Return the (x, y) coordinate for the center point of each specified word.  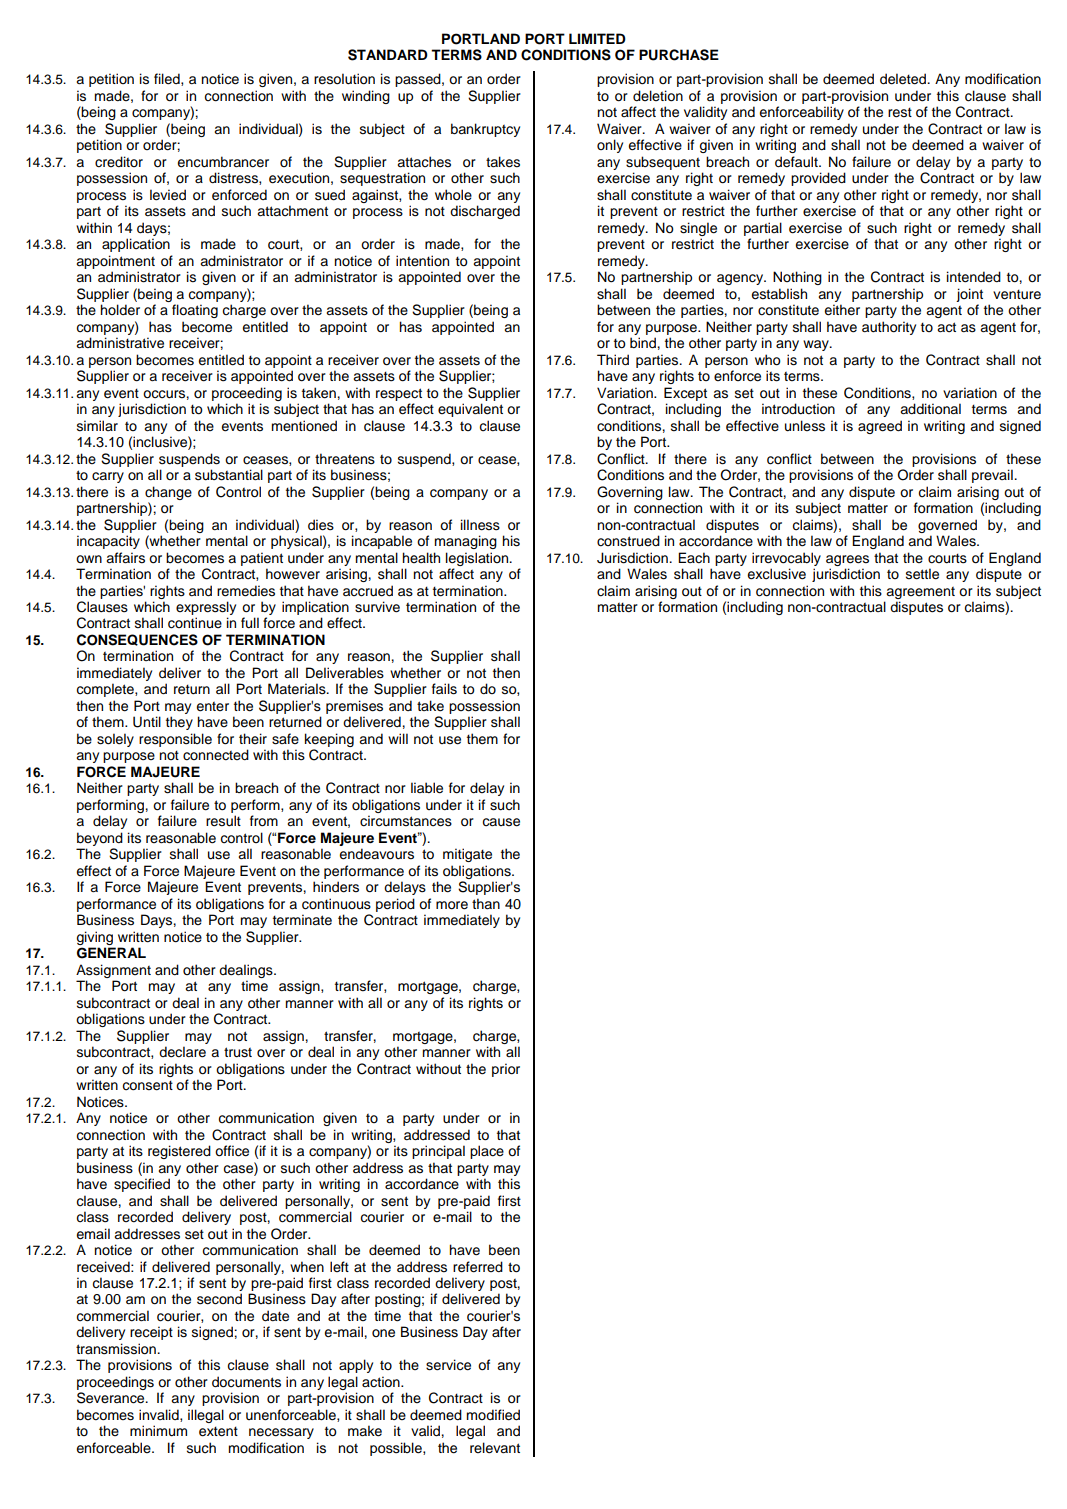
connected (216, 755)
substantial (229, 475)
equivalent (470, 410)
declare (182, 1052)
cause (501, 822)
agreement (920, 593)
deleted (904, 79)
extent (218, 1431)
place (487, 1152)
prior (506, 1070)
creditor (119, 162)
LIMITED (597, 38)
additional (930, 409)
